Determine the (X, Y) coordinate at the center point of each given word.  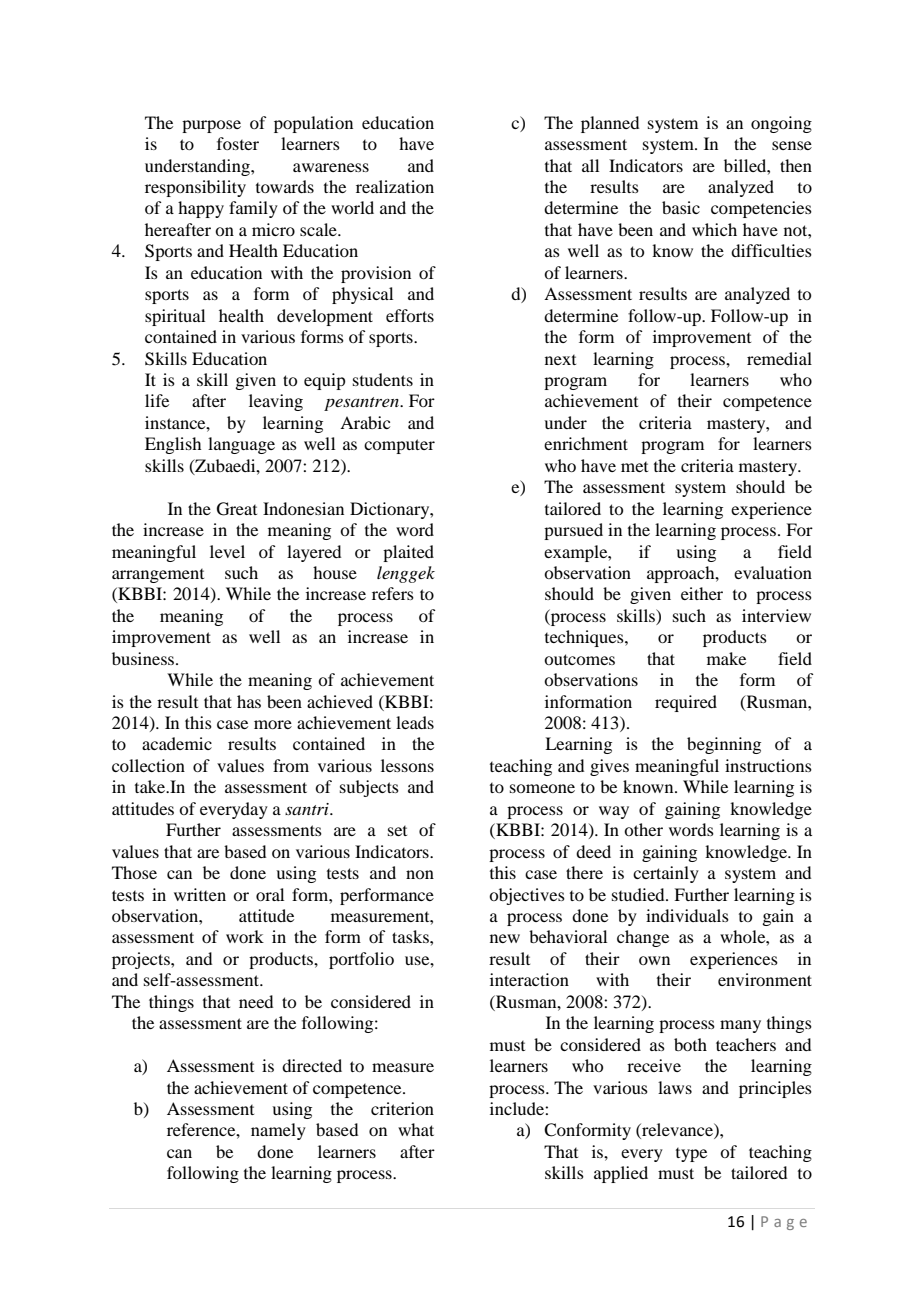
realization (395, 186)
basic (681, 207)
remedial (779, 358)
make (726, 658)
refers (393, 593)
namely (278, 1131)
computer (399, 446)
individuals (687, 915)
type (691, 1155)
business (144, 658)
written (200, 894)
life (157, 400)
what (416, 1129)
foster (238, 143)
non (420, 874)
